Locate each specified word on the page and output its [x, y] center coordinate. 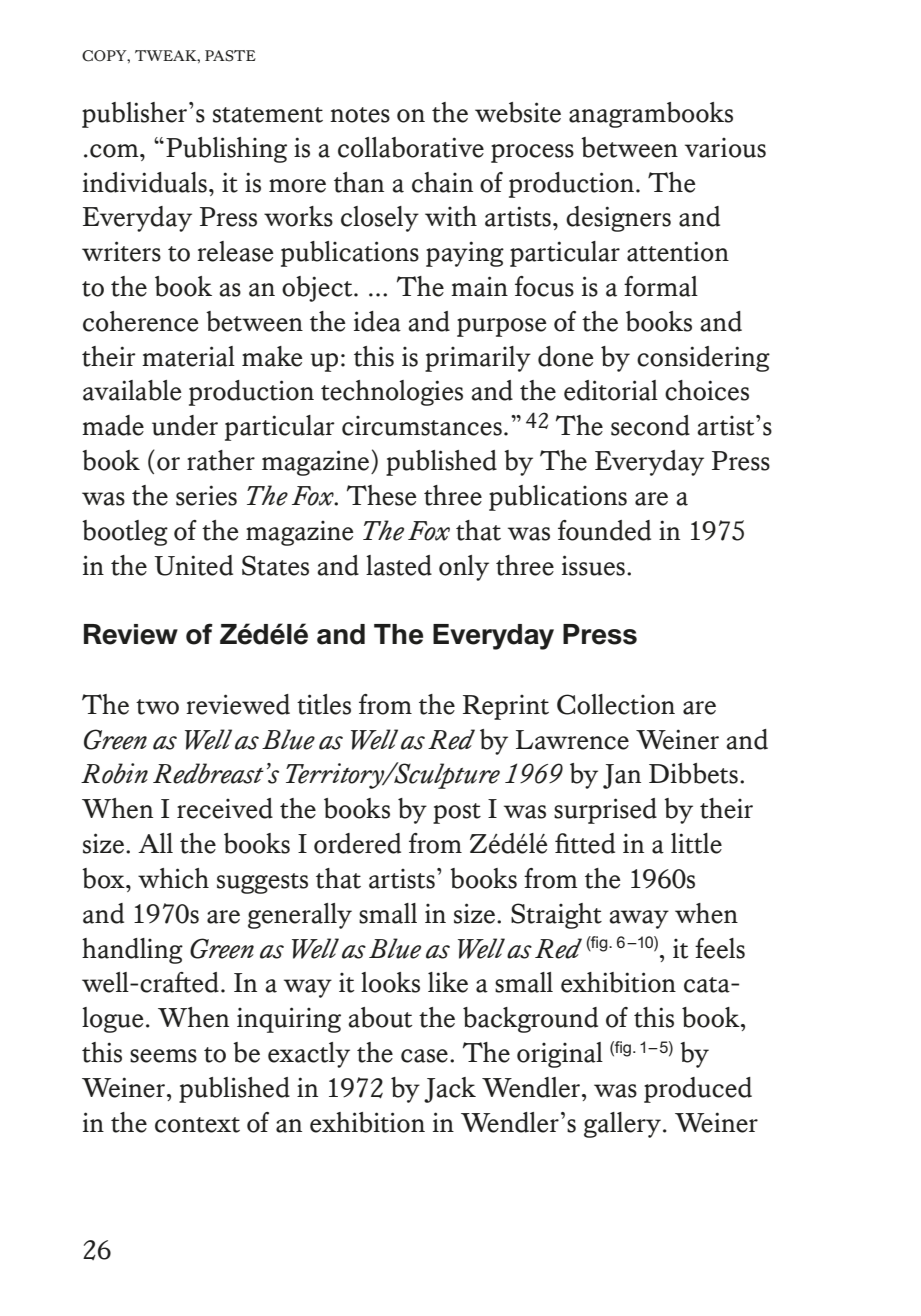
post [457, 813]
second [650, 425]
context [197, 1125]
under [185, 425]
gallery [622, 1125]
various [725, 148]
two [157, 707]
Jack [450, 1090]
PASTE [230, 56]
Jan [622, 776]
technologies [392, 393]
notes [360, 115]
